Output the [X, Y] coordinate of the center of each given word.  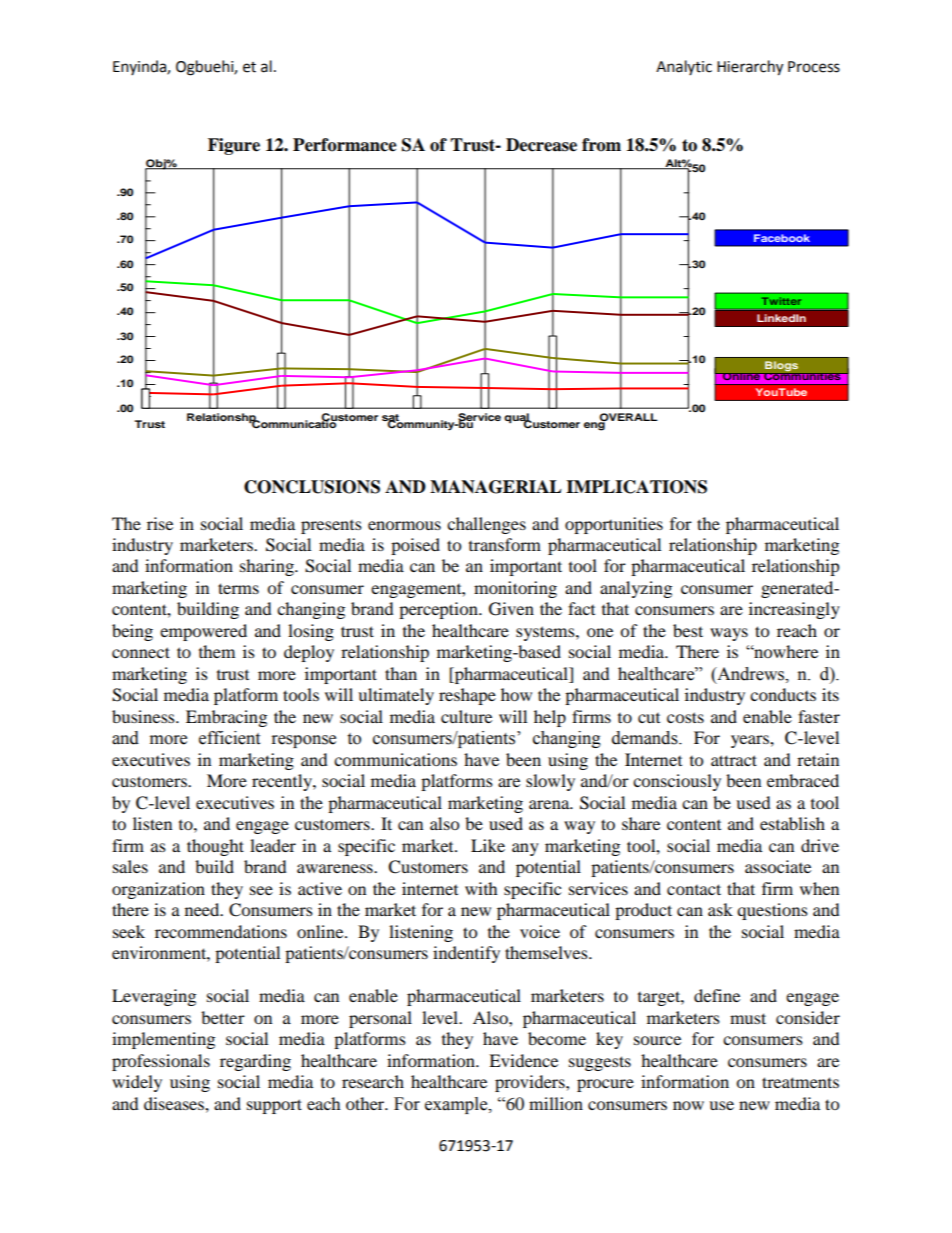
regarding [255, 1062]
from [601, 145]
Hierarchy [750, 68]
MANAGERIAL [496, 487]
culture [466, 716]
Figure [234, 146]
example [457, 1105]
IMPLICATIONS [636, 487]
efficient [229, 738]
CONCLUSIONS [312, 487]
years [751, 741]
